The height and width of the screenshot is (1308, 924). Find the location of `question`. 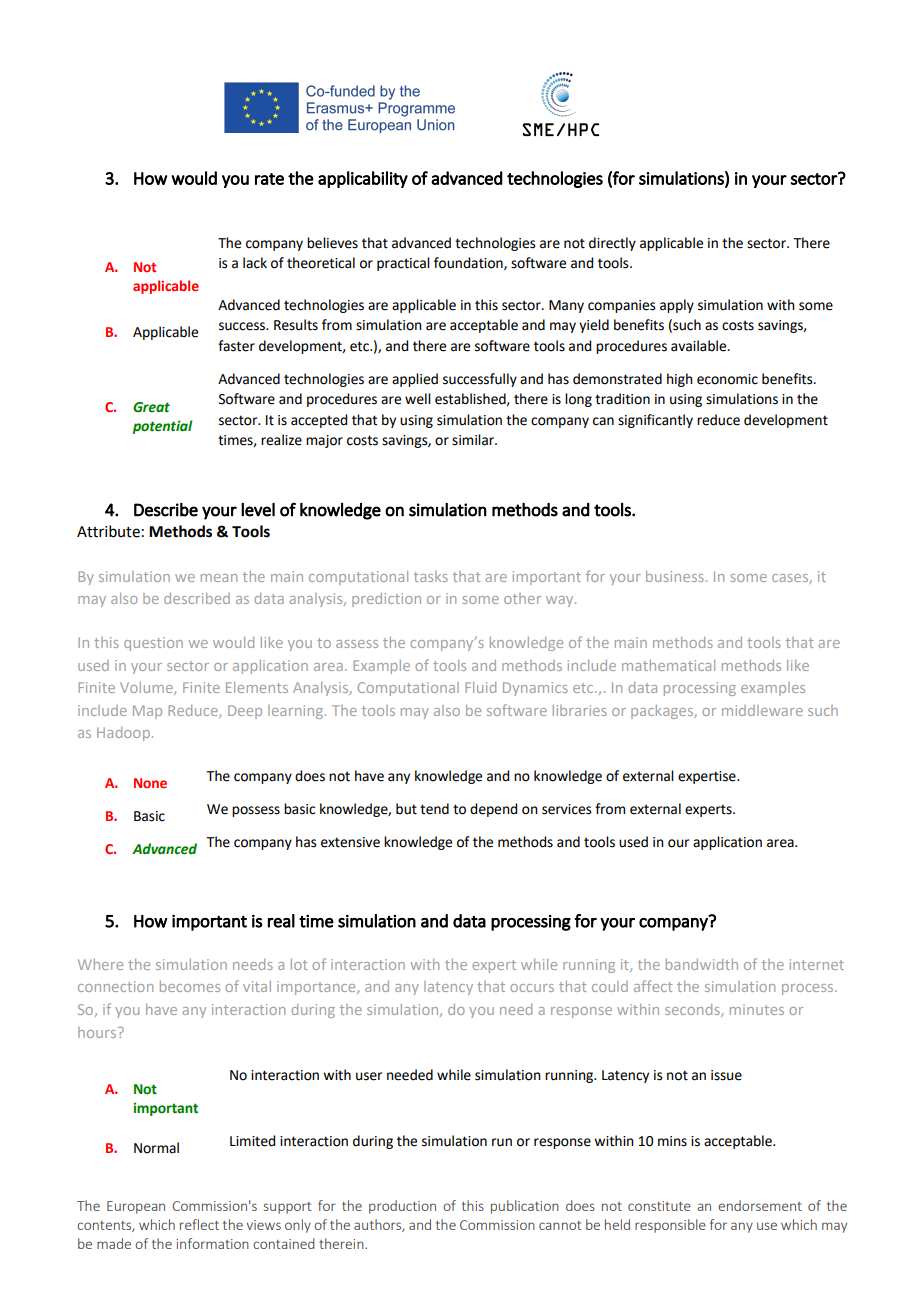

question is located at coordinates (153, 644).
